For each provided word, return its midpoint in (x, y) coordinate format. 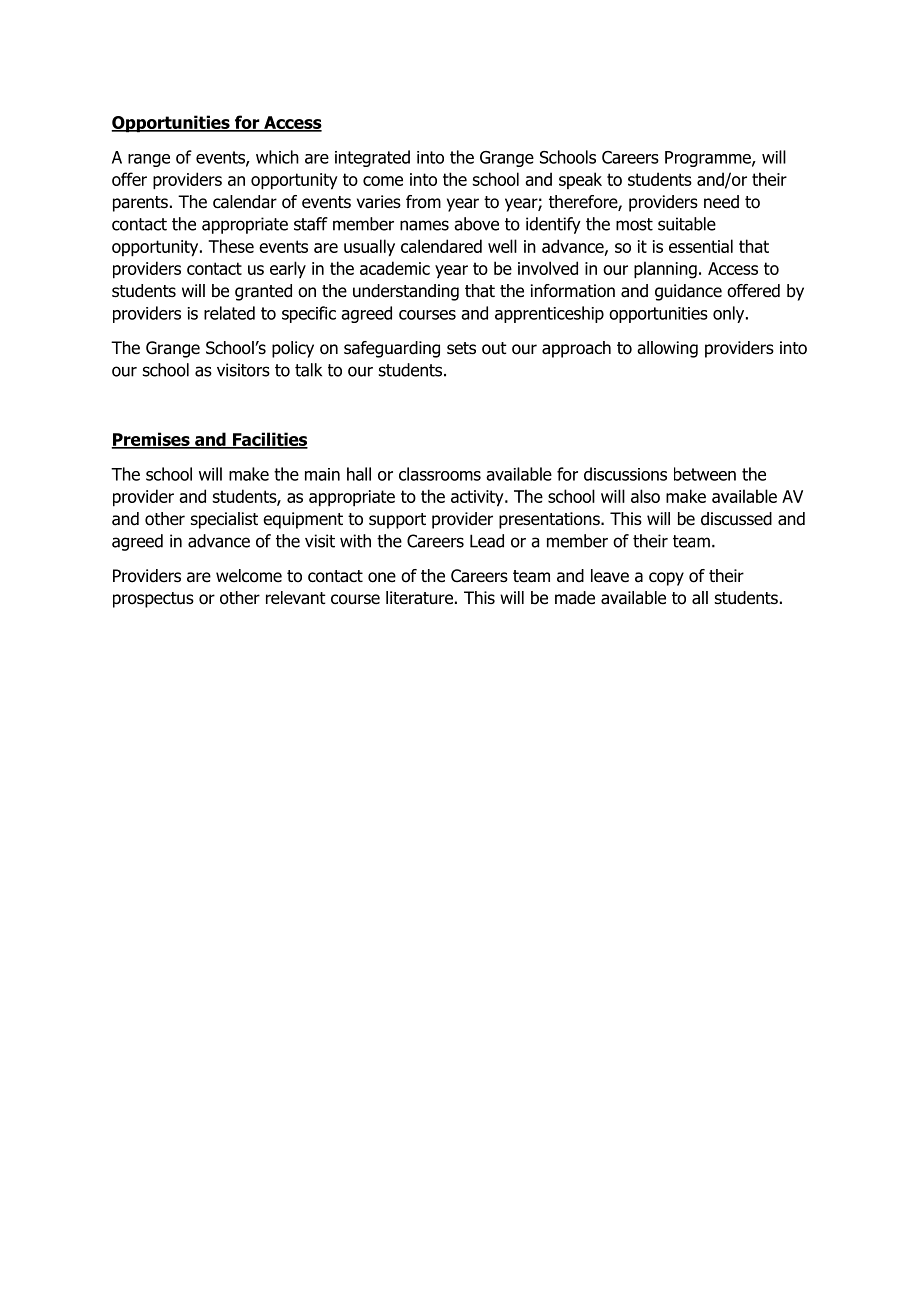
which (277, 157)
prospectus (153, 600)
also (645, 496)
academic (395, 268)
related (229, 313)
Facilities (269, 440)
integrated (372, 158)
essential (701, 246)
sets (461, 348)
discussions (625, 474)
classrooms (440, 474)
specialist (224, 520)
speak (580, 180)
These (231, 246)
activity (478, 498)
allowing (667, 349)
